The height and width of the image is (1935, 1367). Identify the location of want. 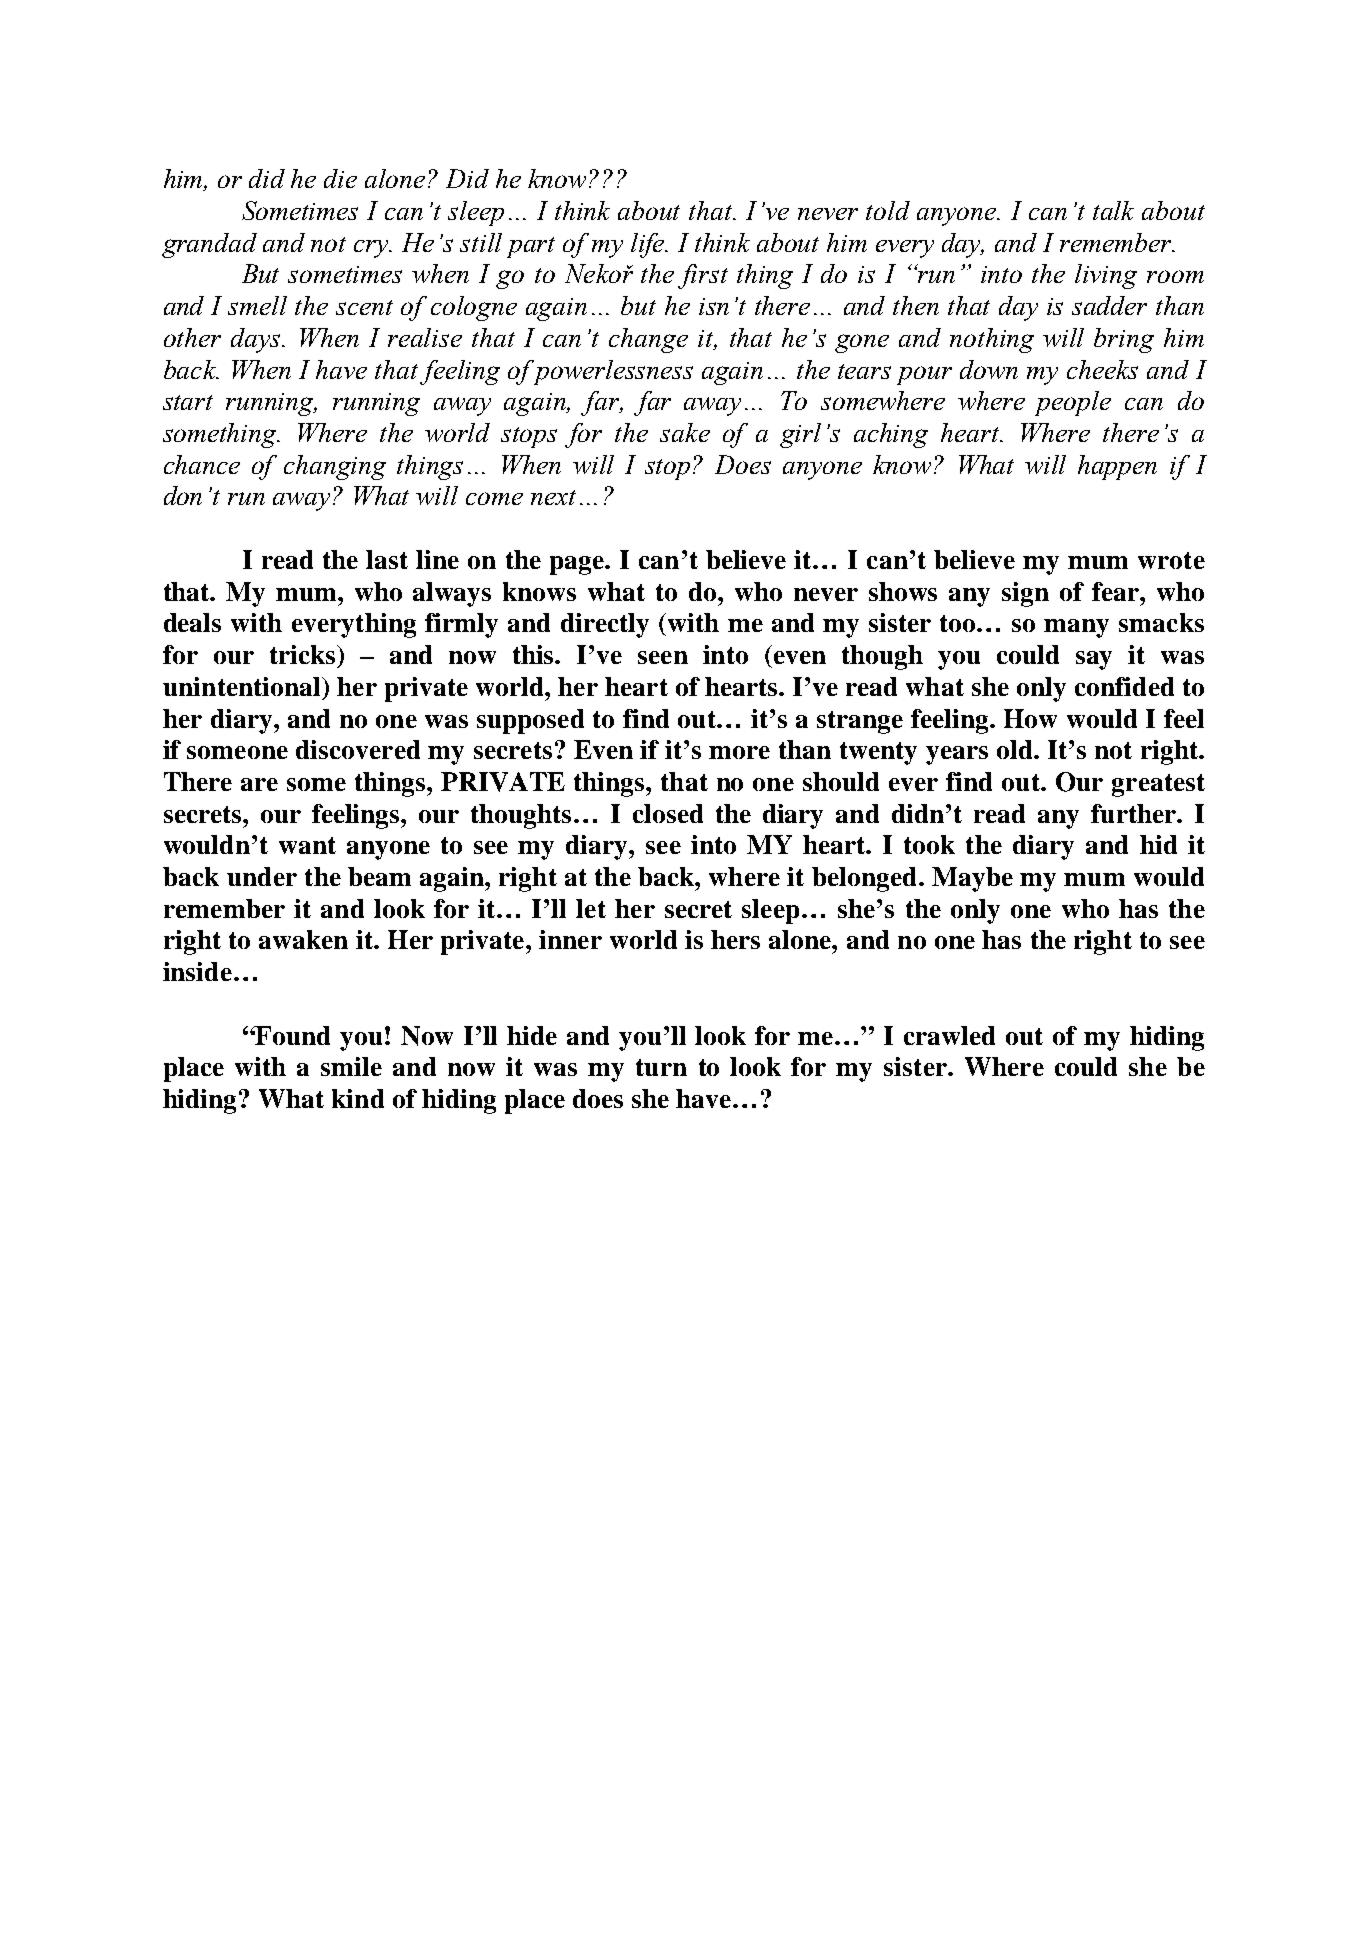
(307, 845).
